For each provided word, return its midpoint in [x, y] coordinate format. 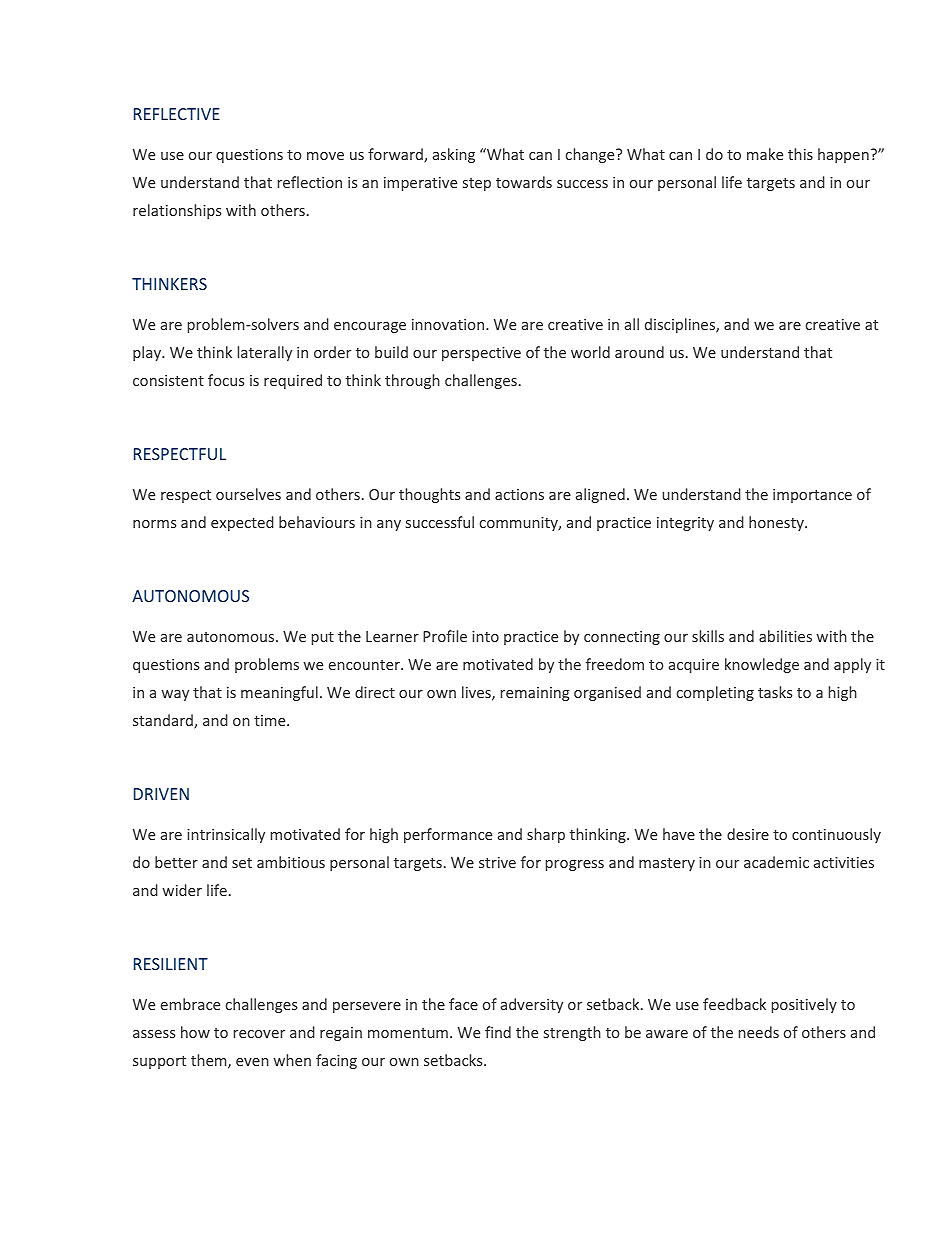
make [765, 154]
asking [454, 155]
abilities [785, 636]
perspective [481, 354]
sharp [546, 835]
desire [748, 834]
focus [226, 380]
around [639, 352]
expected [242, 523]
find [498, 1032]
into [485, 636]
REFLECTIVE [177, 114]
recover [259, 1034]
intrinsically [226, 835]
